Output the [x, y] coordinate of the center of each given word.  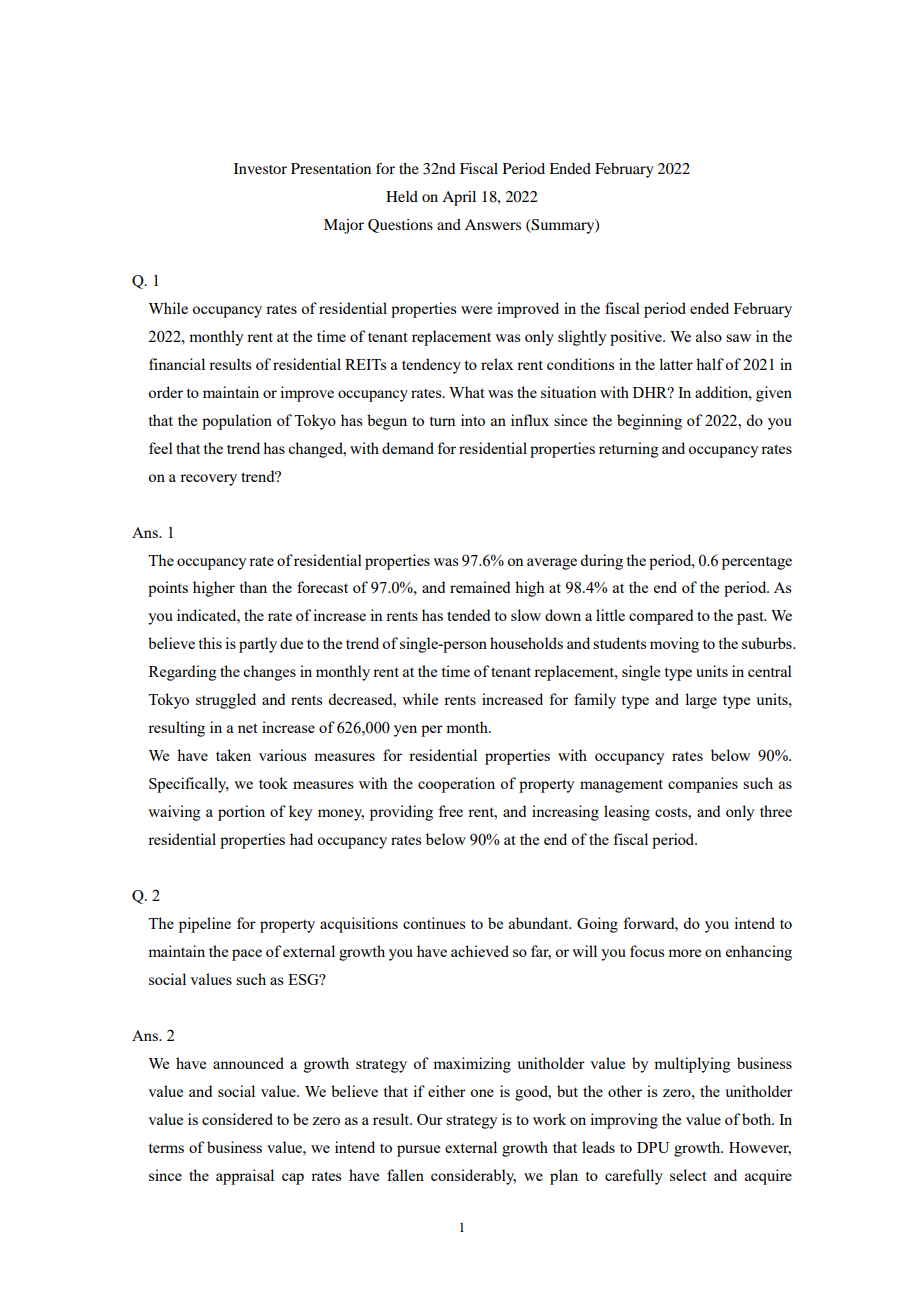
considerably [473, 1177]
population [237, 422]
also [709, 336]
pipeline [205, 925]
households [526, 643]
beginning [649, 422]
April [459, 198]
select [688, 1175]
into [473, 420]
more [684, 953]
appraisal [245, 1177]
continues [434, 923]
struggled [226, 701]
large [701, 701]
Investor [260, 168]
